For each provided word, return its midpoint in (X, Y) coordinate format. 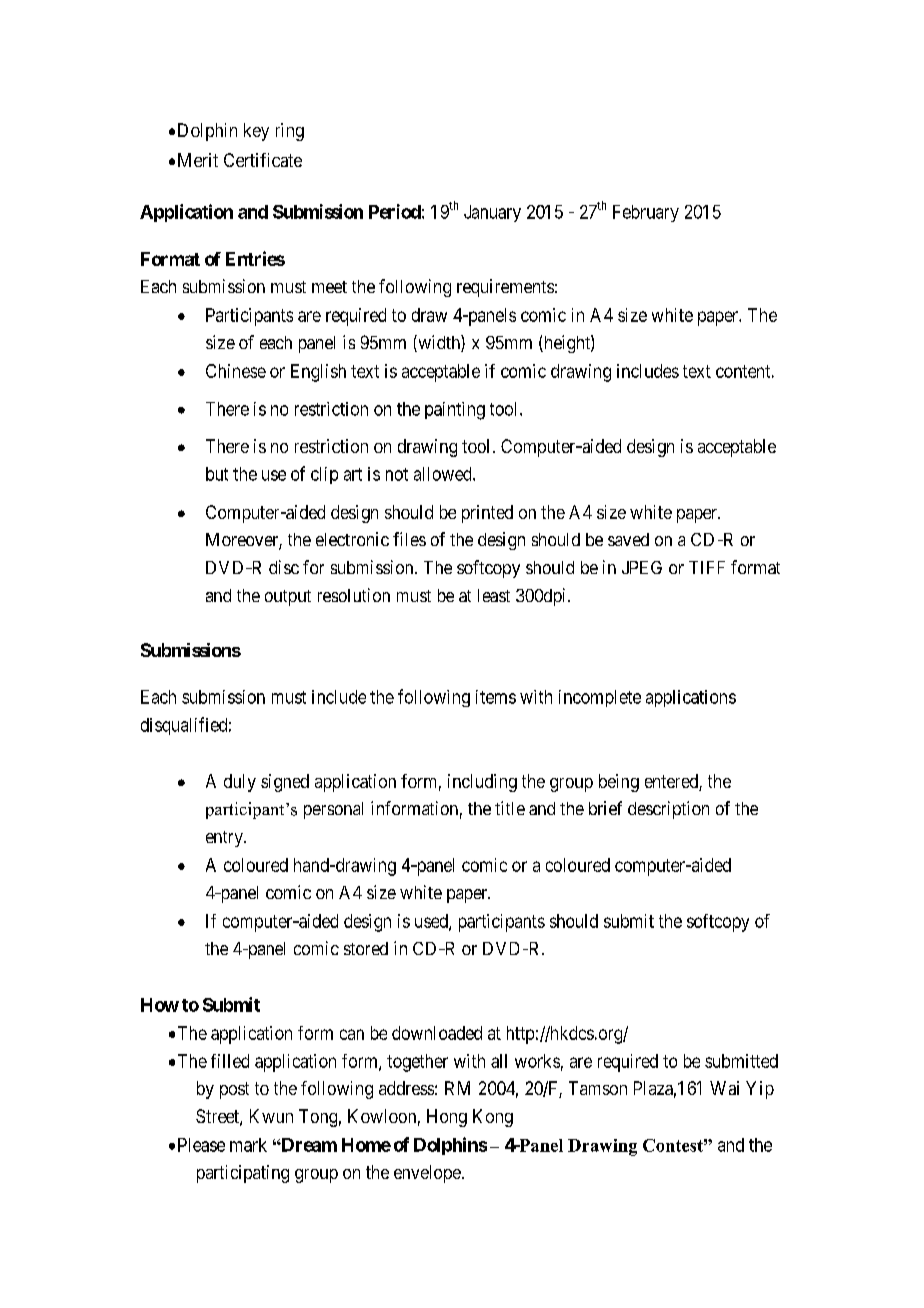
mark (248, 1145)
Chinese (236, 371)
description (668, 810)
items (496, 697)
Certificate (263, 160)
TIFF (707, 567)
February (646, 213)
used (432, 922)
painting (455, 411)
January (492, 213)
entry (225, 839)
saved (628, 539)
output (288, 598)
